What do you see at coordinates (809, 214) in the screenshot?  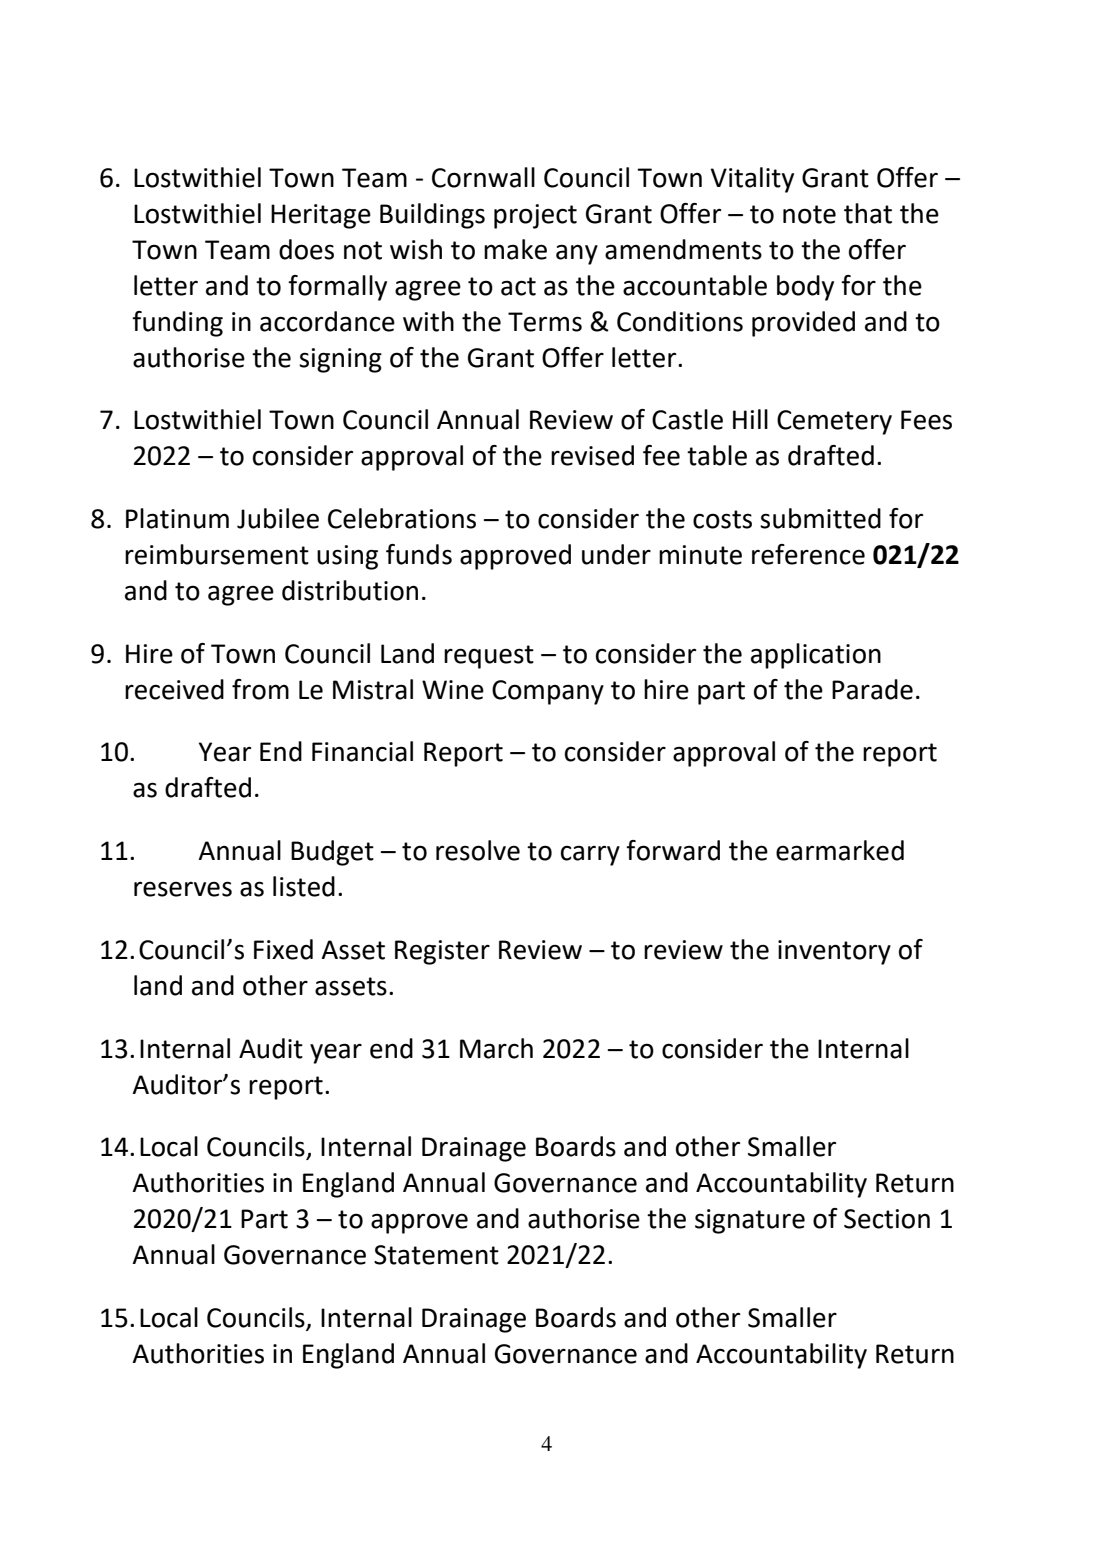 I see `note` at bounding box center [809, 214].
